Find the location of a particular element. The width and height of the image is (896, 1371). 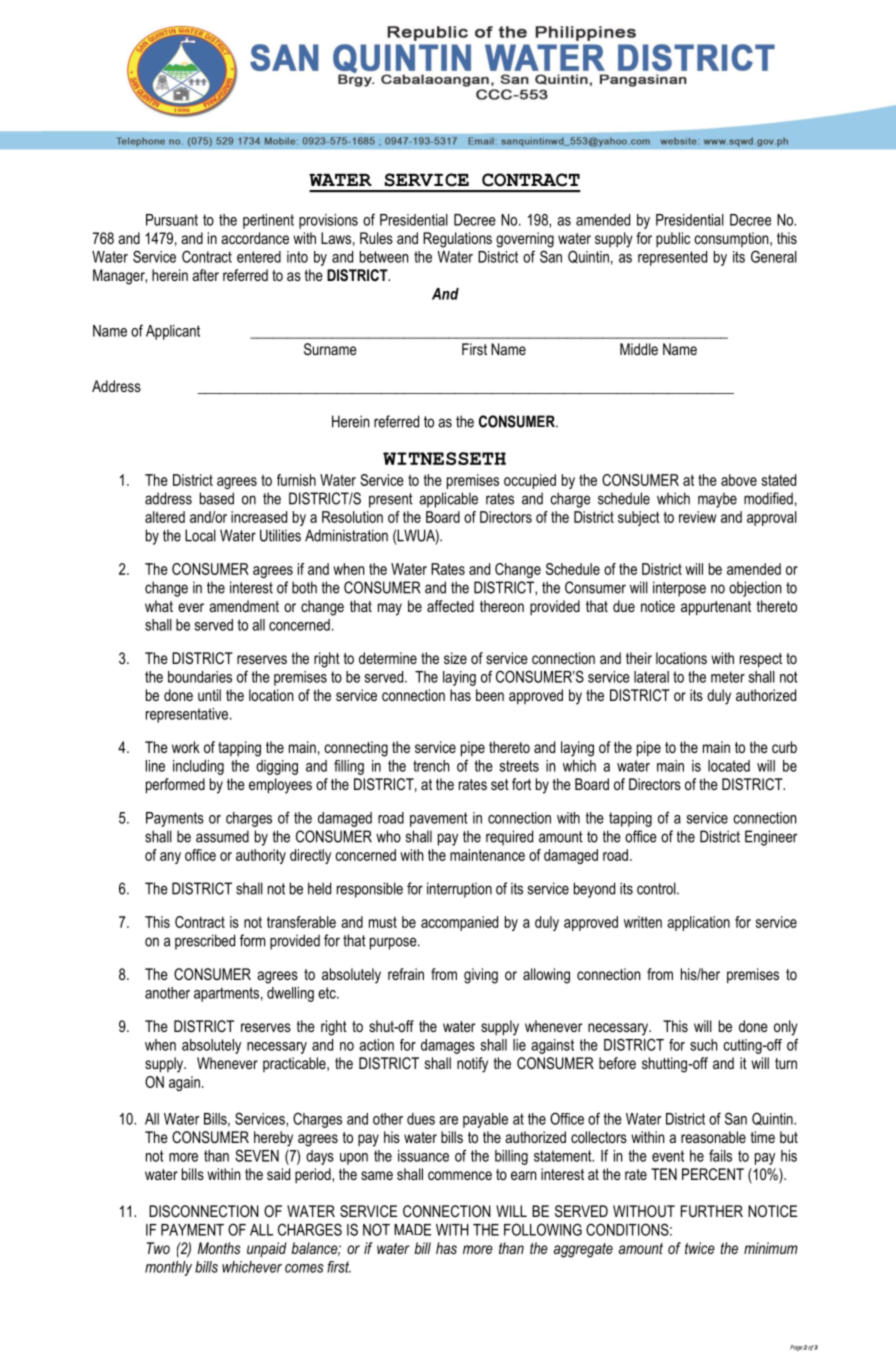

including is located at coordinates (198, 767).
